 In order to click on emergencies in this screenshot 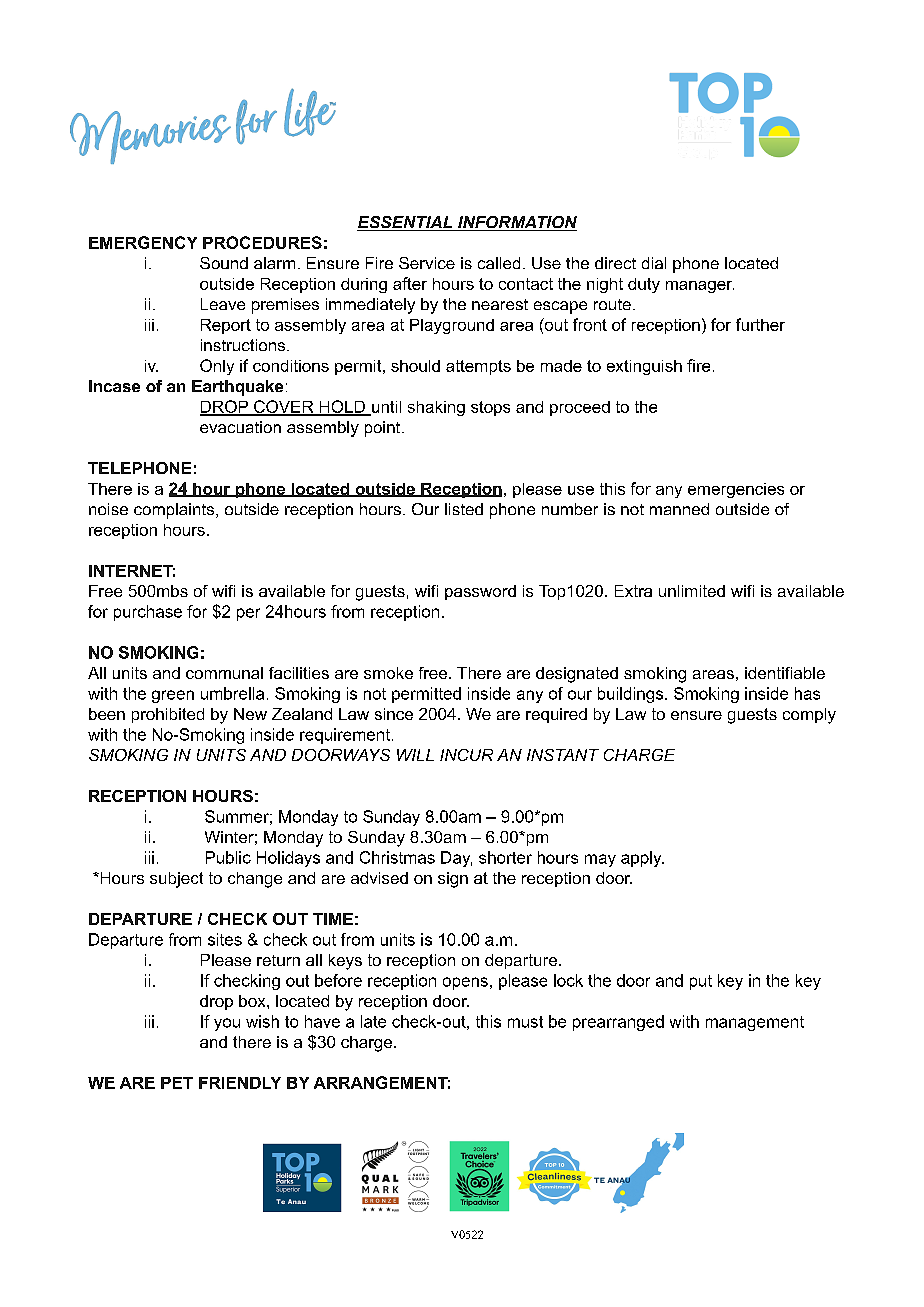, I will do `click(736, 490)`.
